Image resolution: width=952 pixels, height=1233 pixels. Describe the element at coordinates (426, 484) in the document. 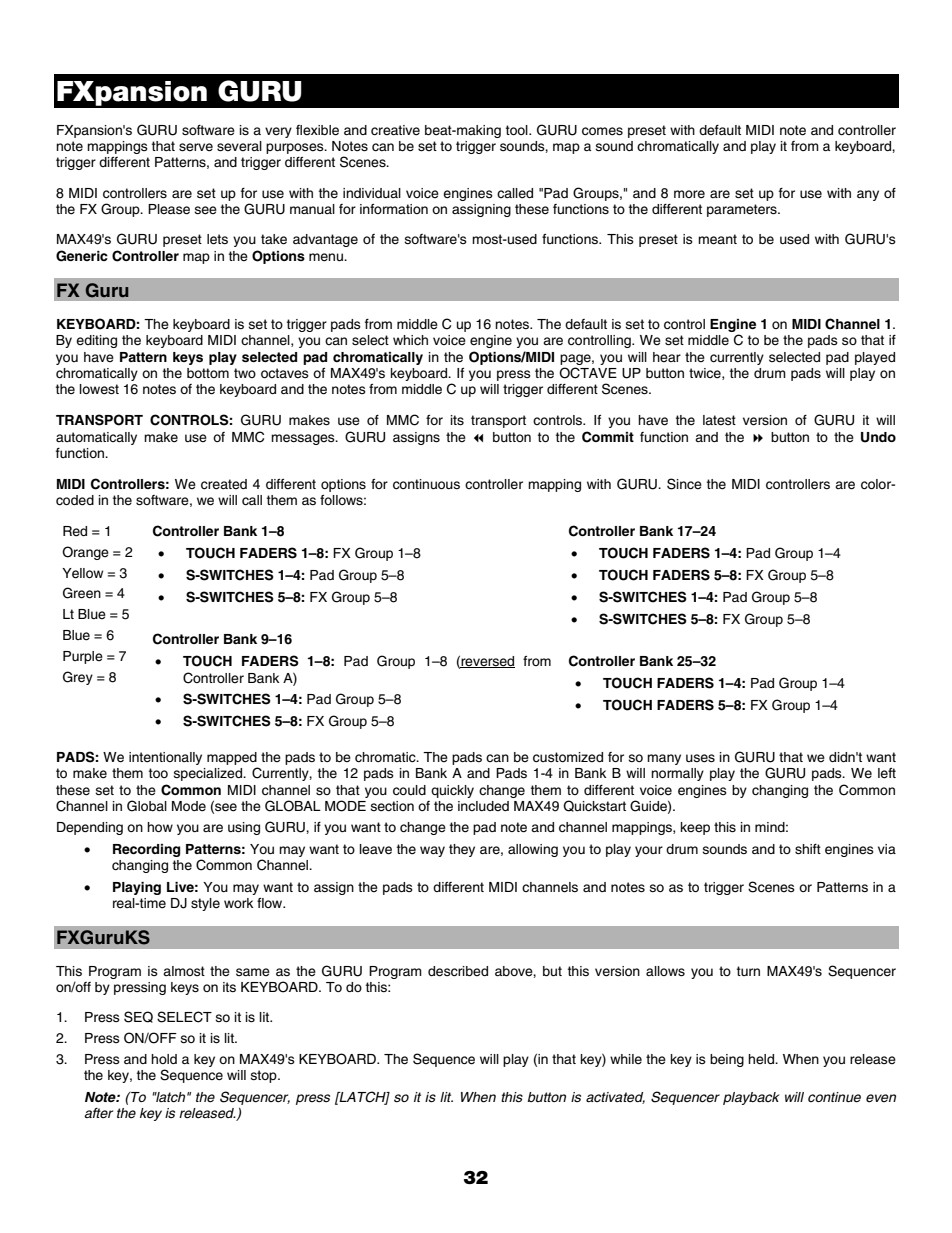

I see `continuous` at that location.
